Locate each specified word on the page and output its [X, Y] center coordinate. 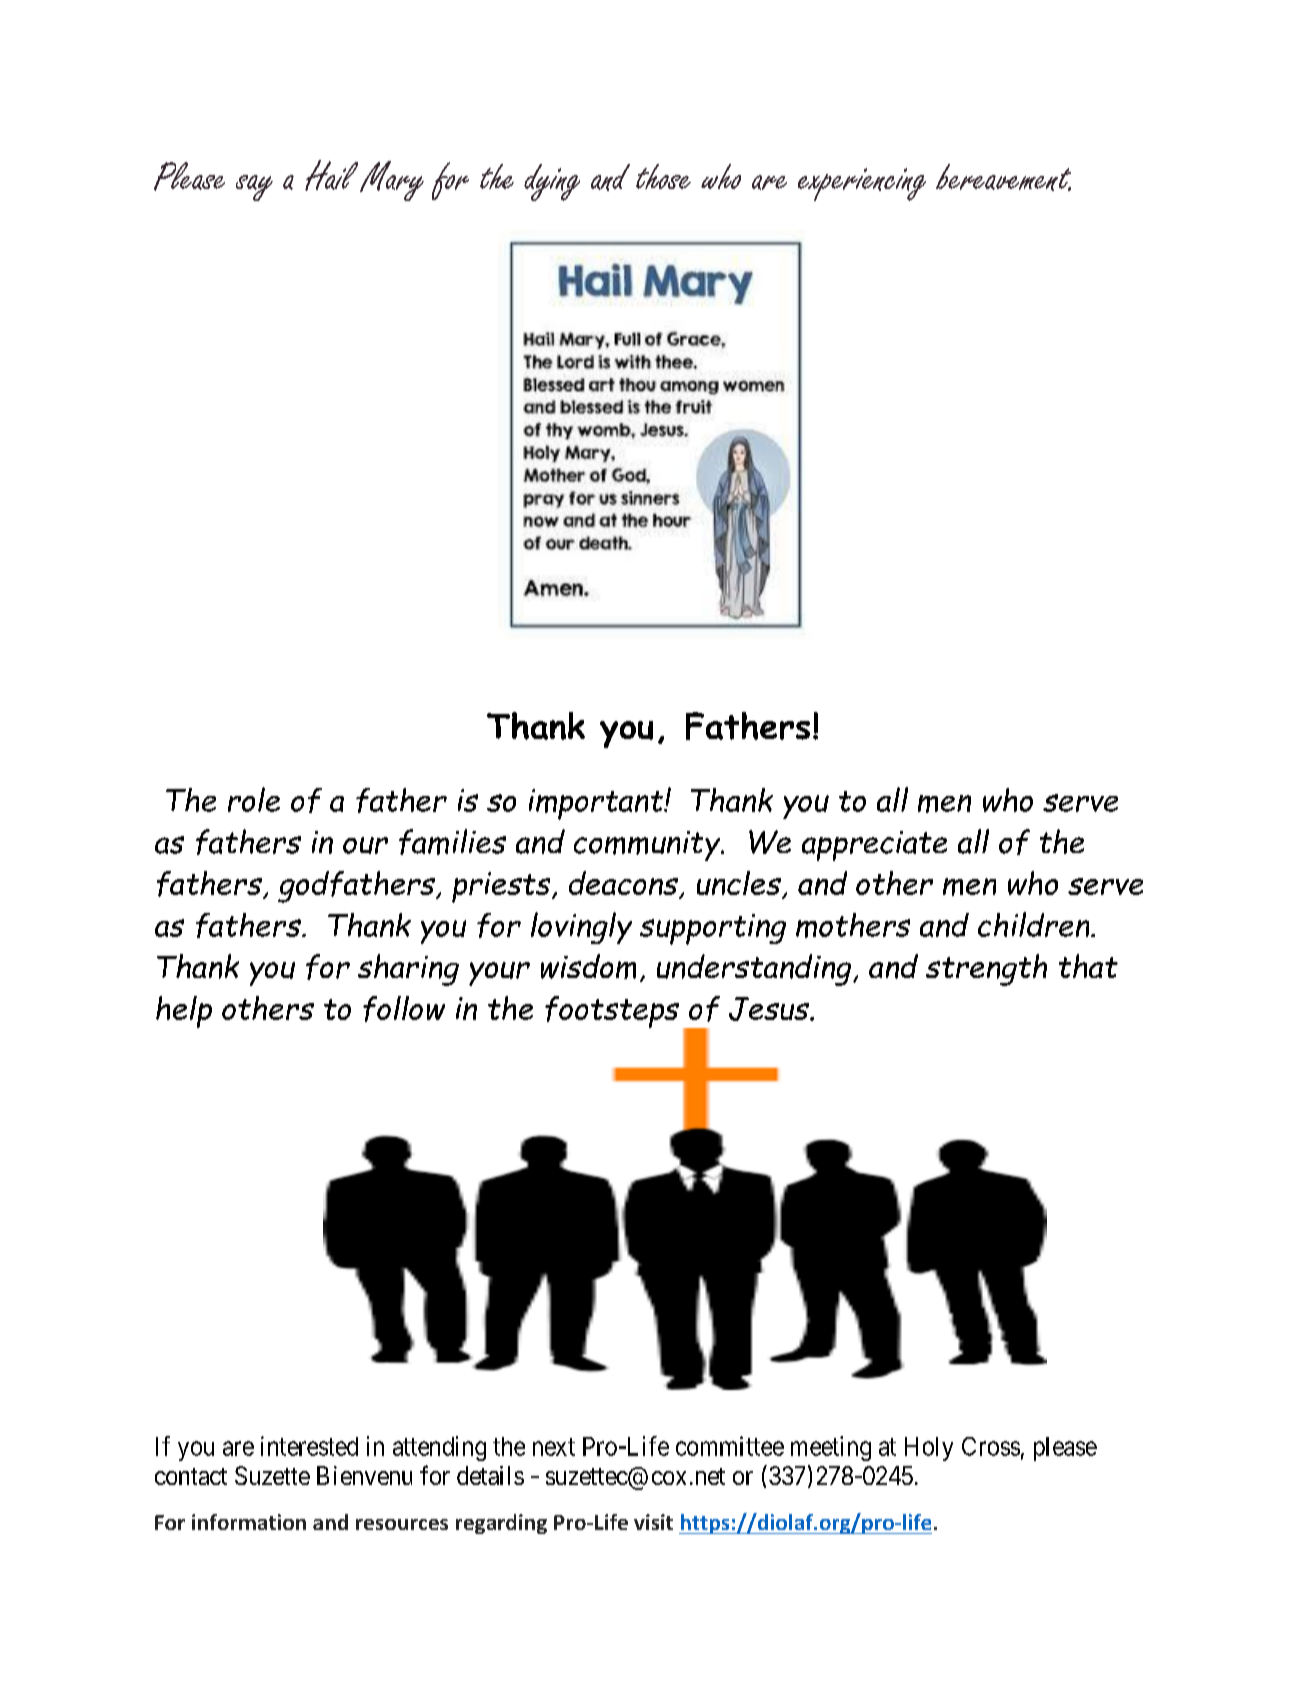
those [663, 176]
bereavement [1003, 177]
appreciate [874, 846]
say [254, 188]
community [648, 846]
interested [309, 1446]
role [254, 799]
